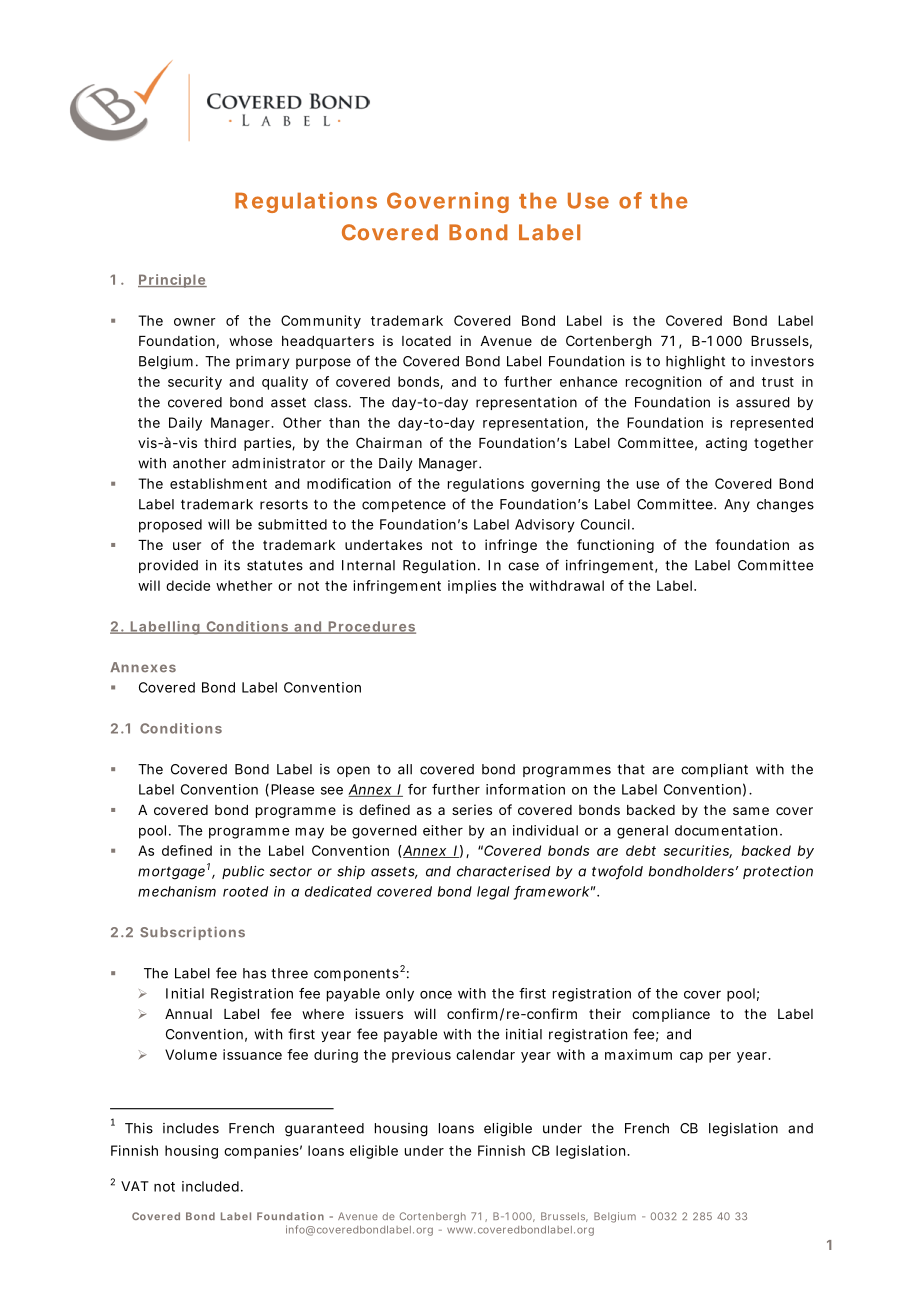 The width and height of the screenshot is (924, 1308). I want to click on highlight, so click(695, 363).
